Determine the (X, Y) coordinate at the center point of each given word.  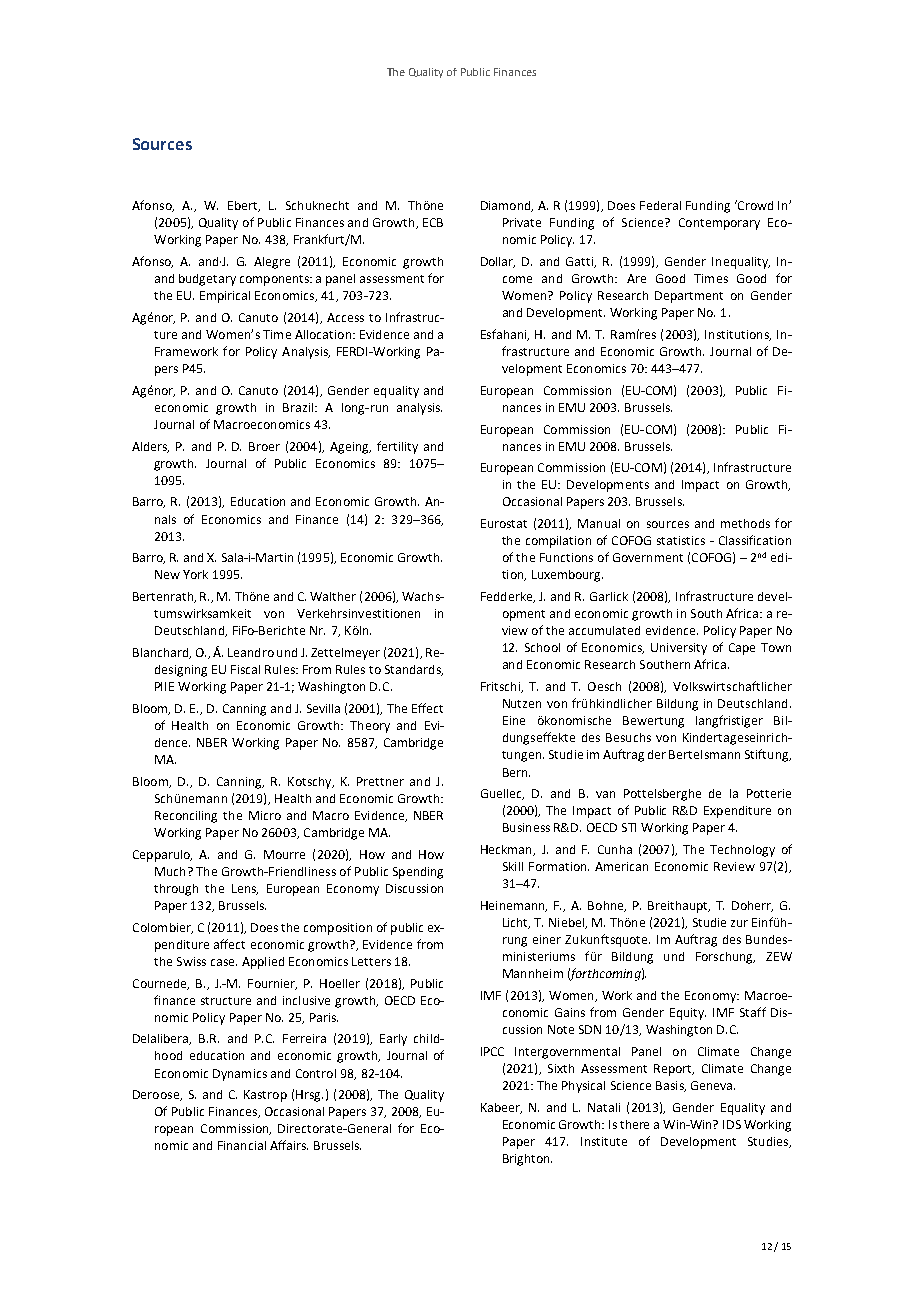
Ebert (244, 206)
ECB (433, 222)
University (679, 649)
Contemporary (719, 224)
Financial (242, 1145)
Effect (427, 708)
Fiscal (245, 669)
